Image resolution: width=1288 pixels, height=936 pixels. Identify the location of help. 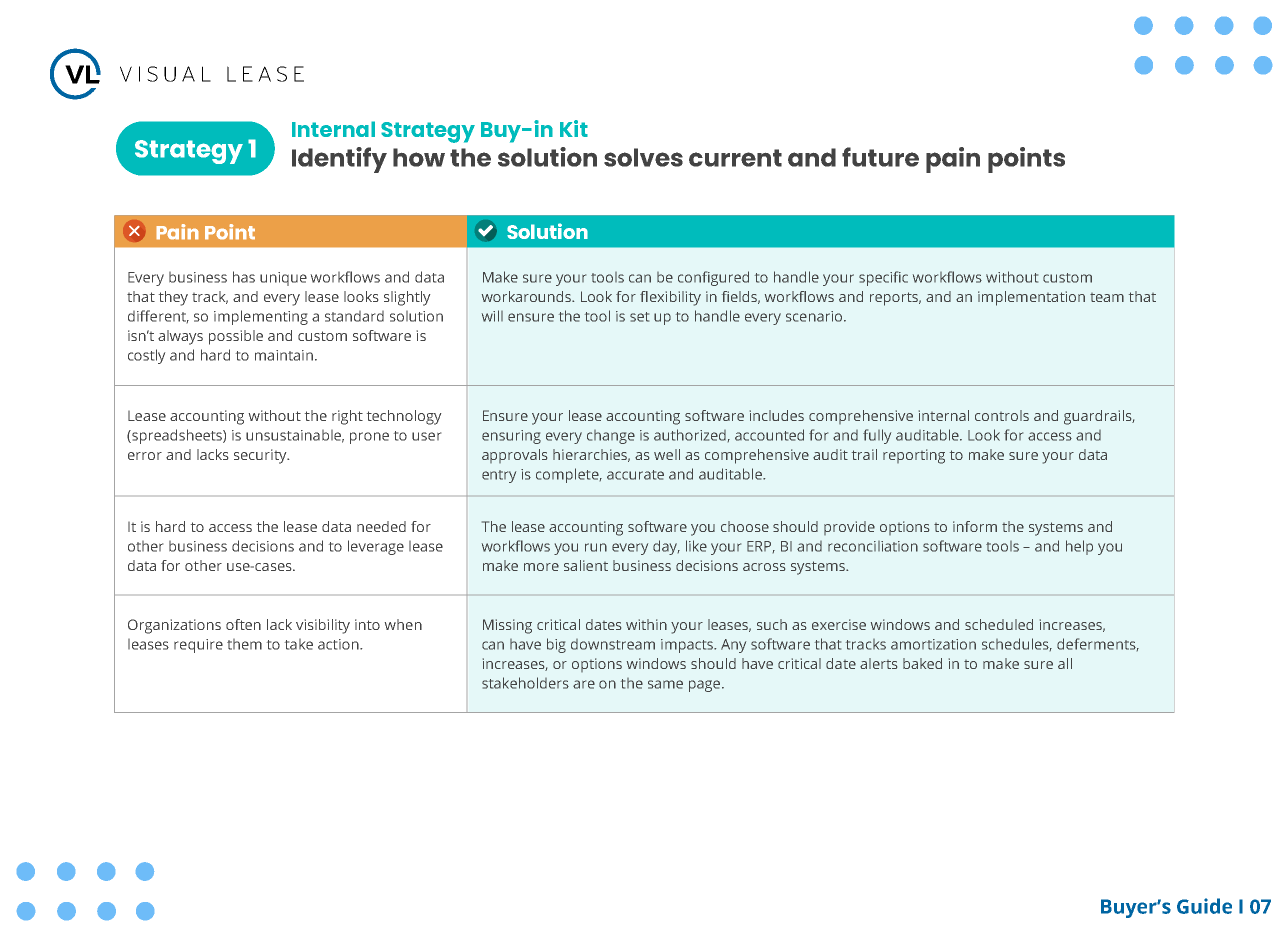
(1079, 547).
